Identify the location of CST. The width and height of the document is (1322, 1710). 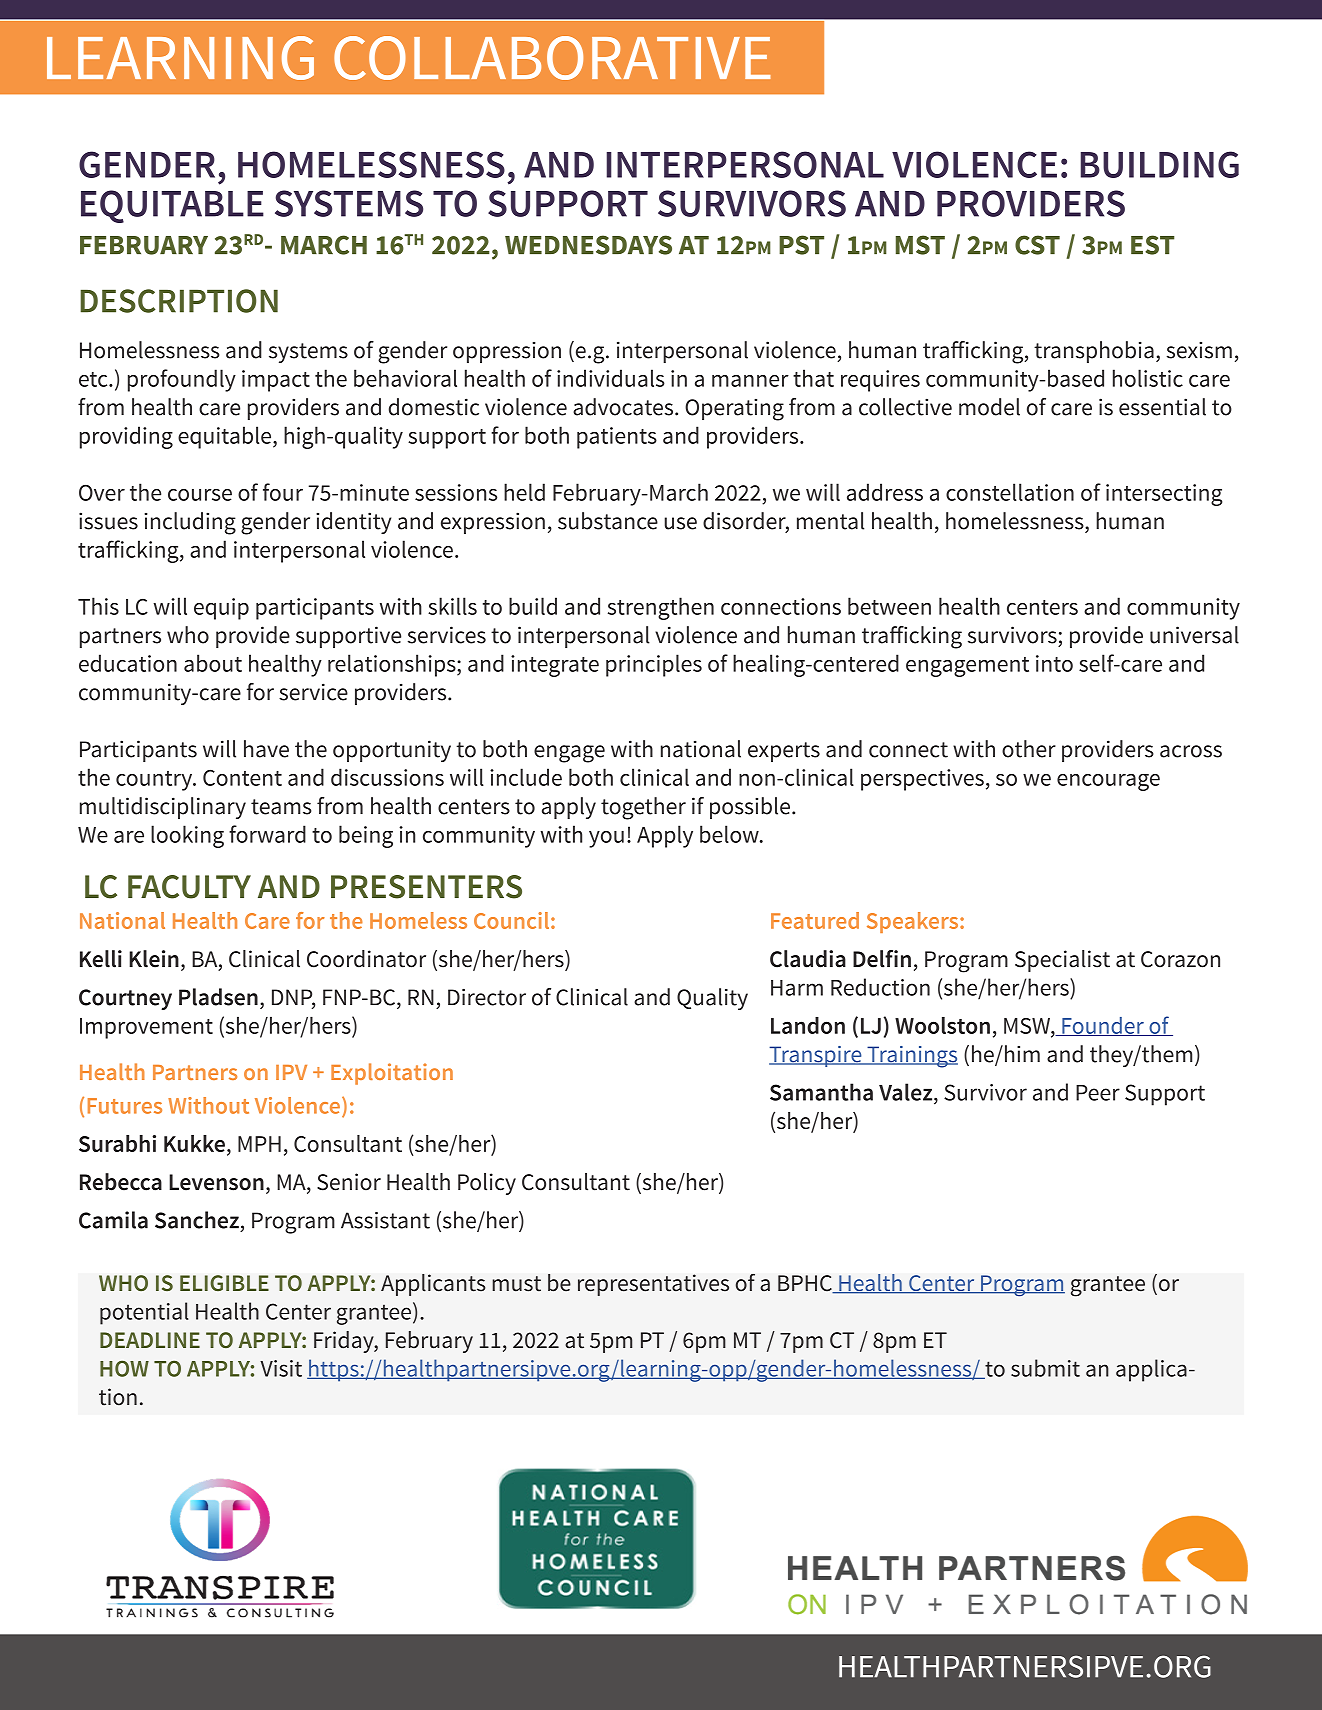
(1037, 245).
